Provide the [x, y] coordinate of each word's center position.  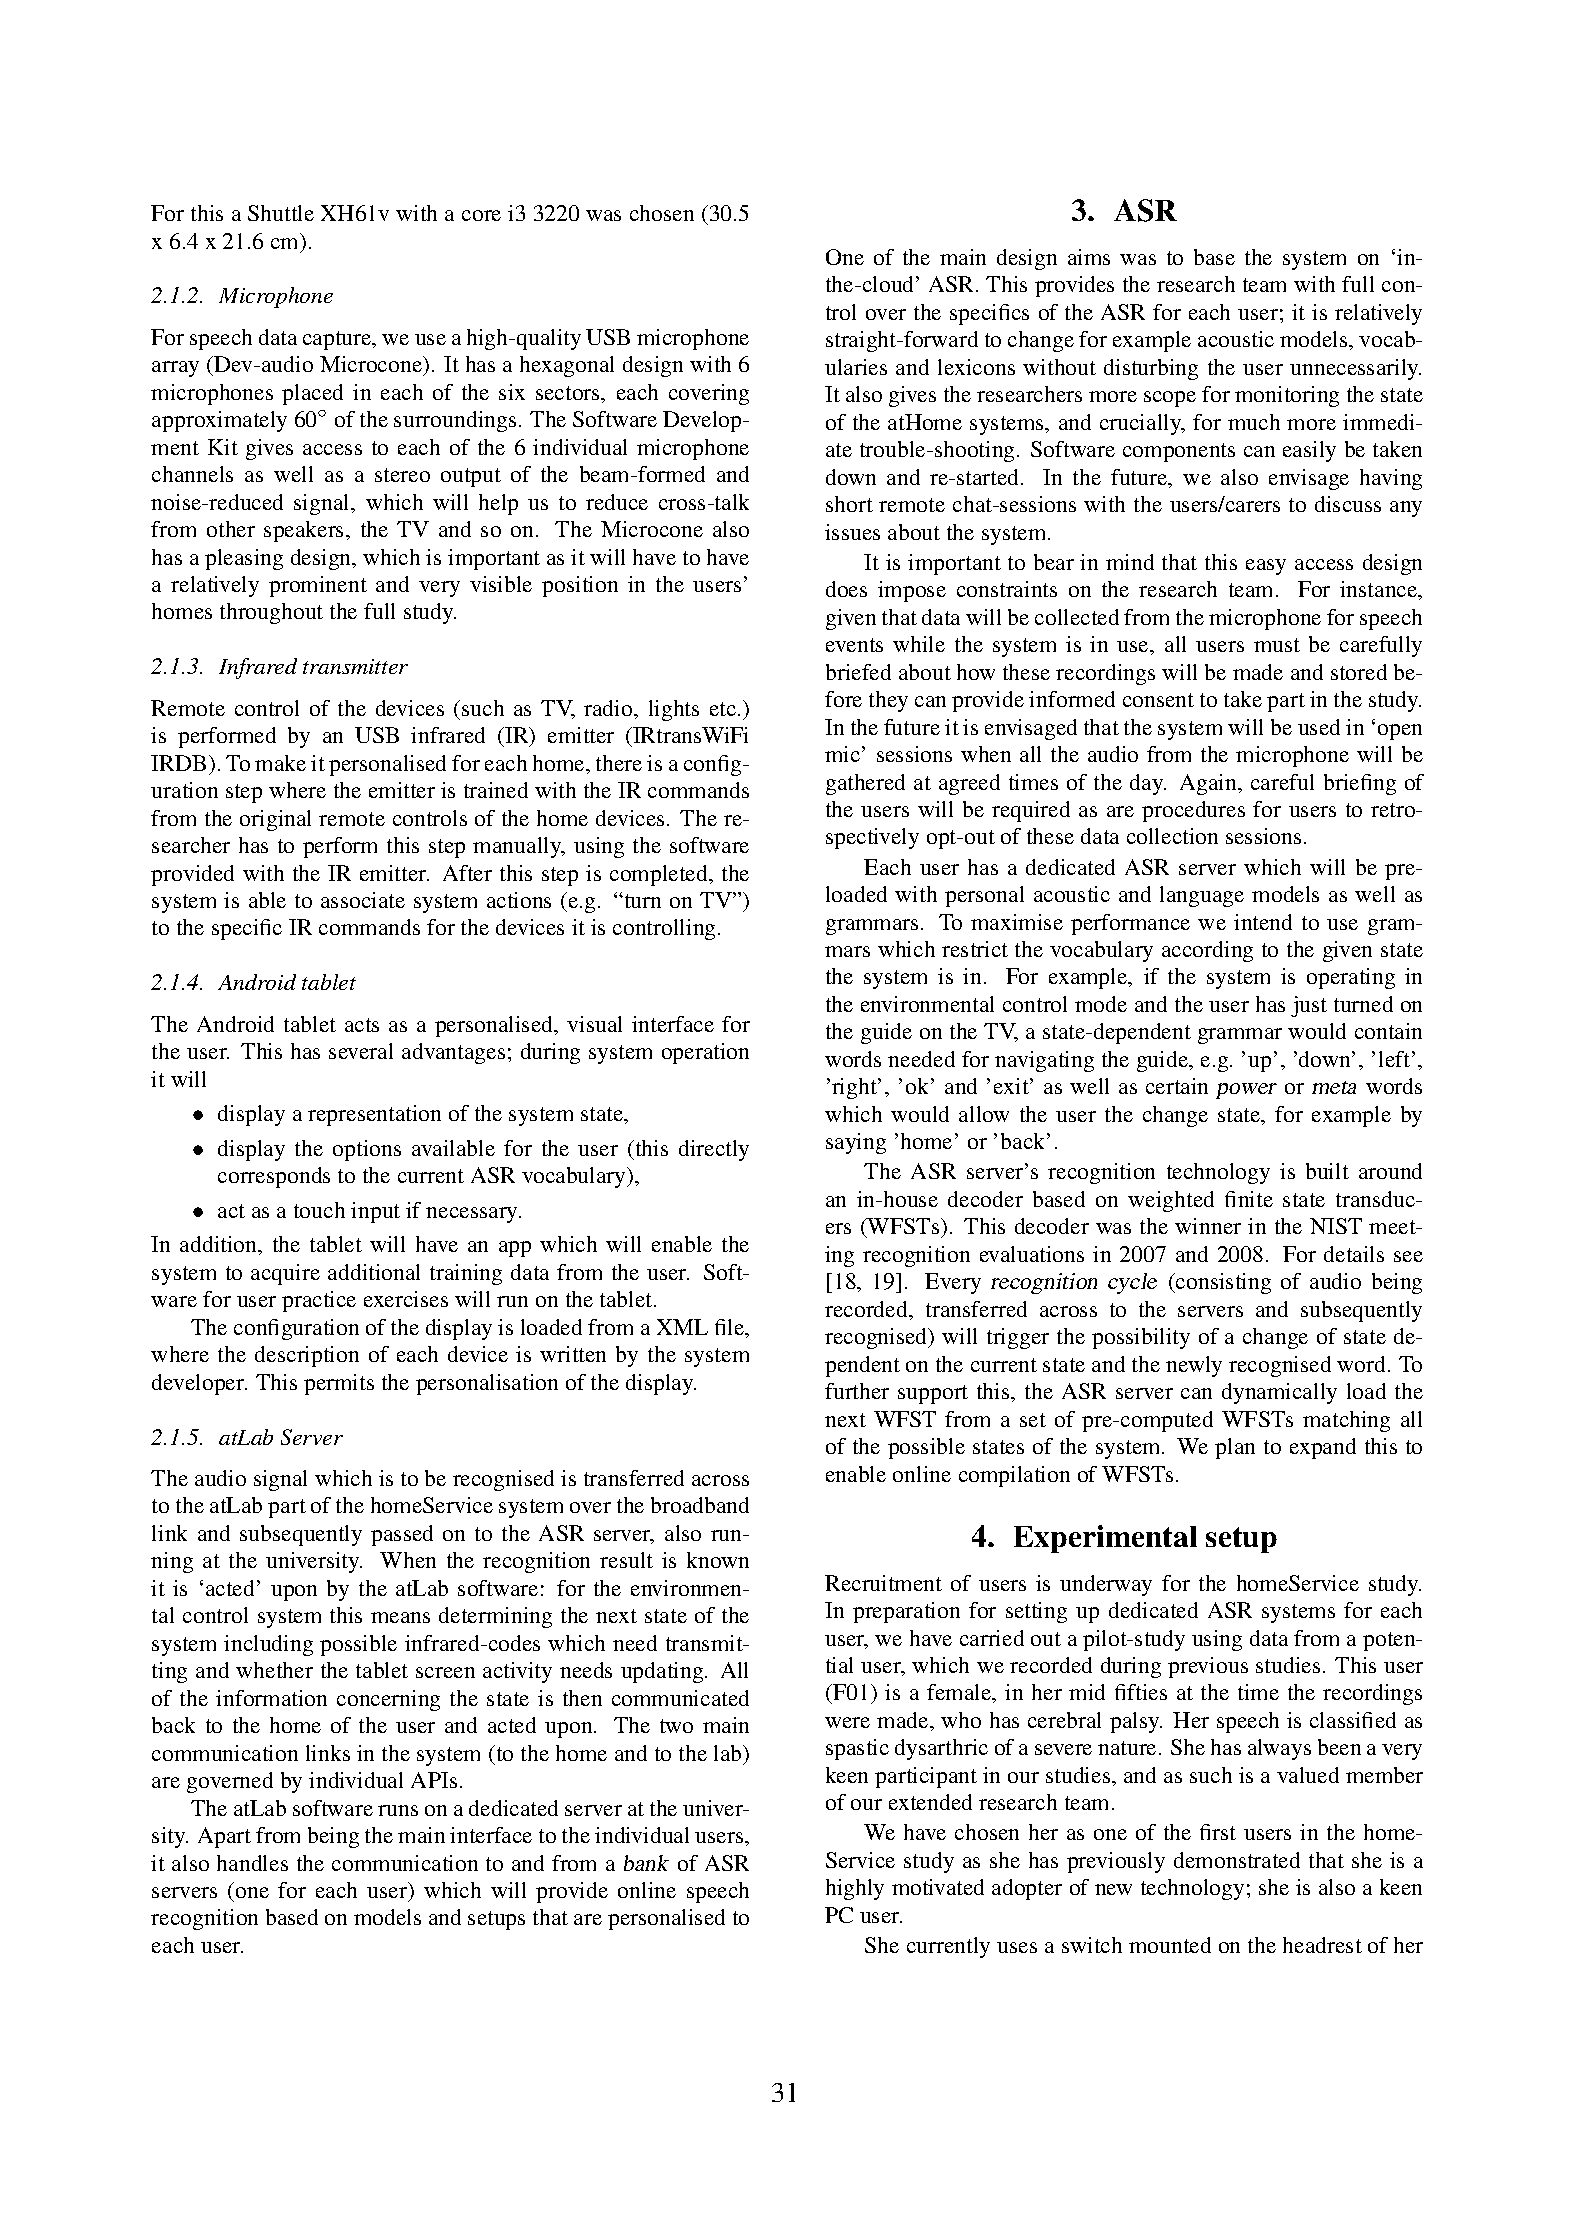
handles [252, 1863]
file [731, 1328]
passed [402, 1535]
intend [1263, 922]
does [846, 589]
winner [1208, 1226]
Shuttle [281, 213]
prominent [318, 586]
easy [1266, 567]
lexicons [976, 367]
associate [363, 900]
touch [319, 1210]
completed [660, 875]
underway [1106, 1585]
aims [1089, 257]
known [718, 1560]
